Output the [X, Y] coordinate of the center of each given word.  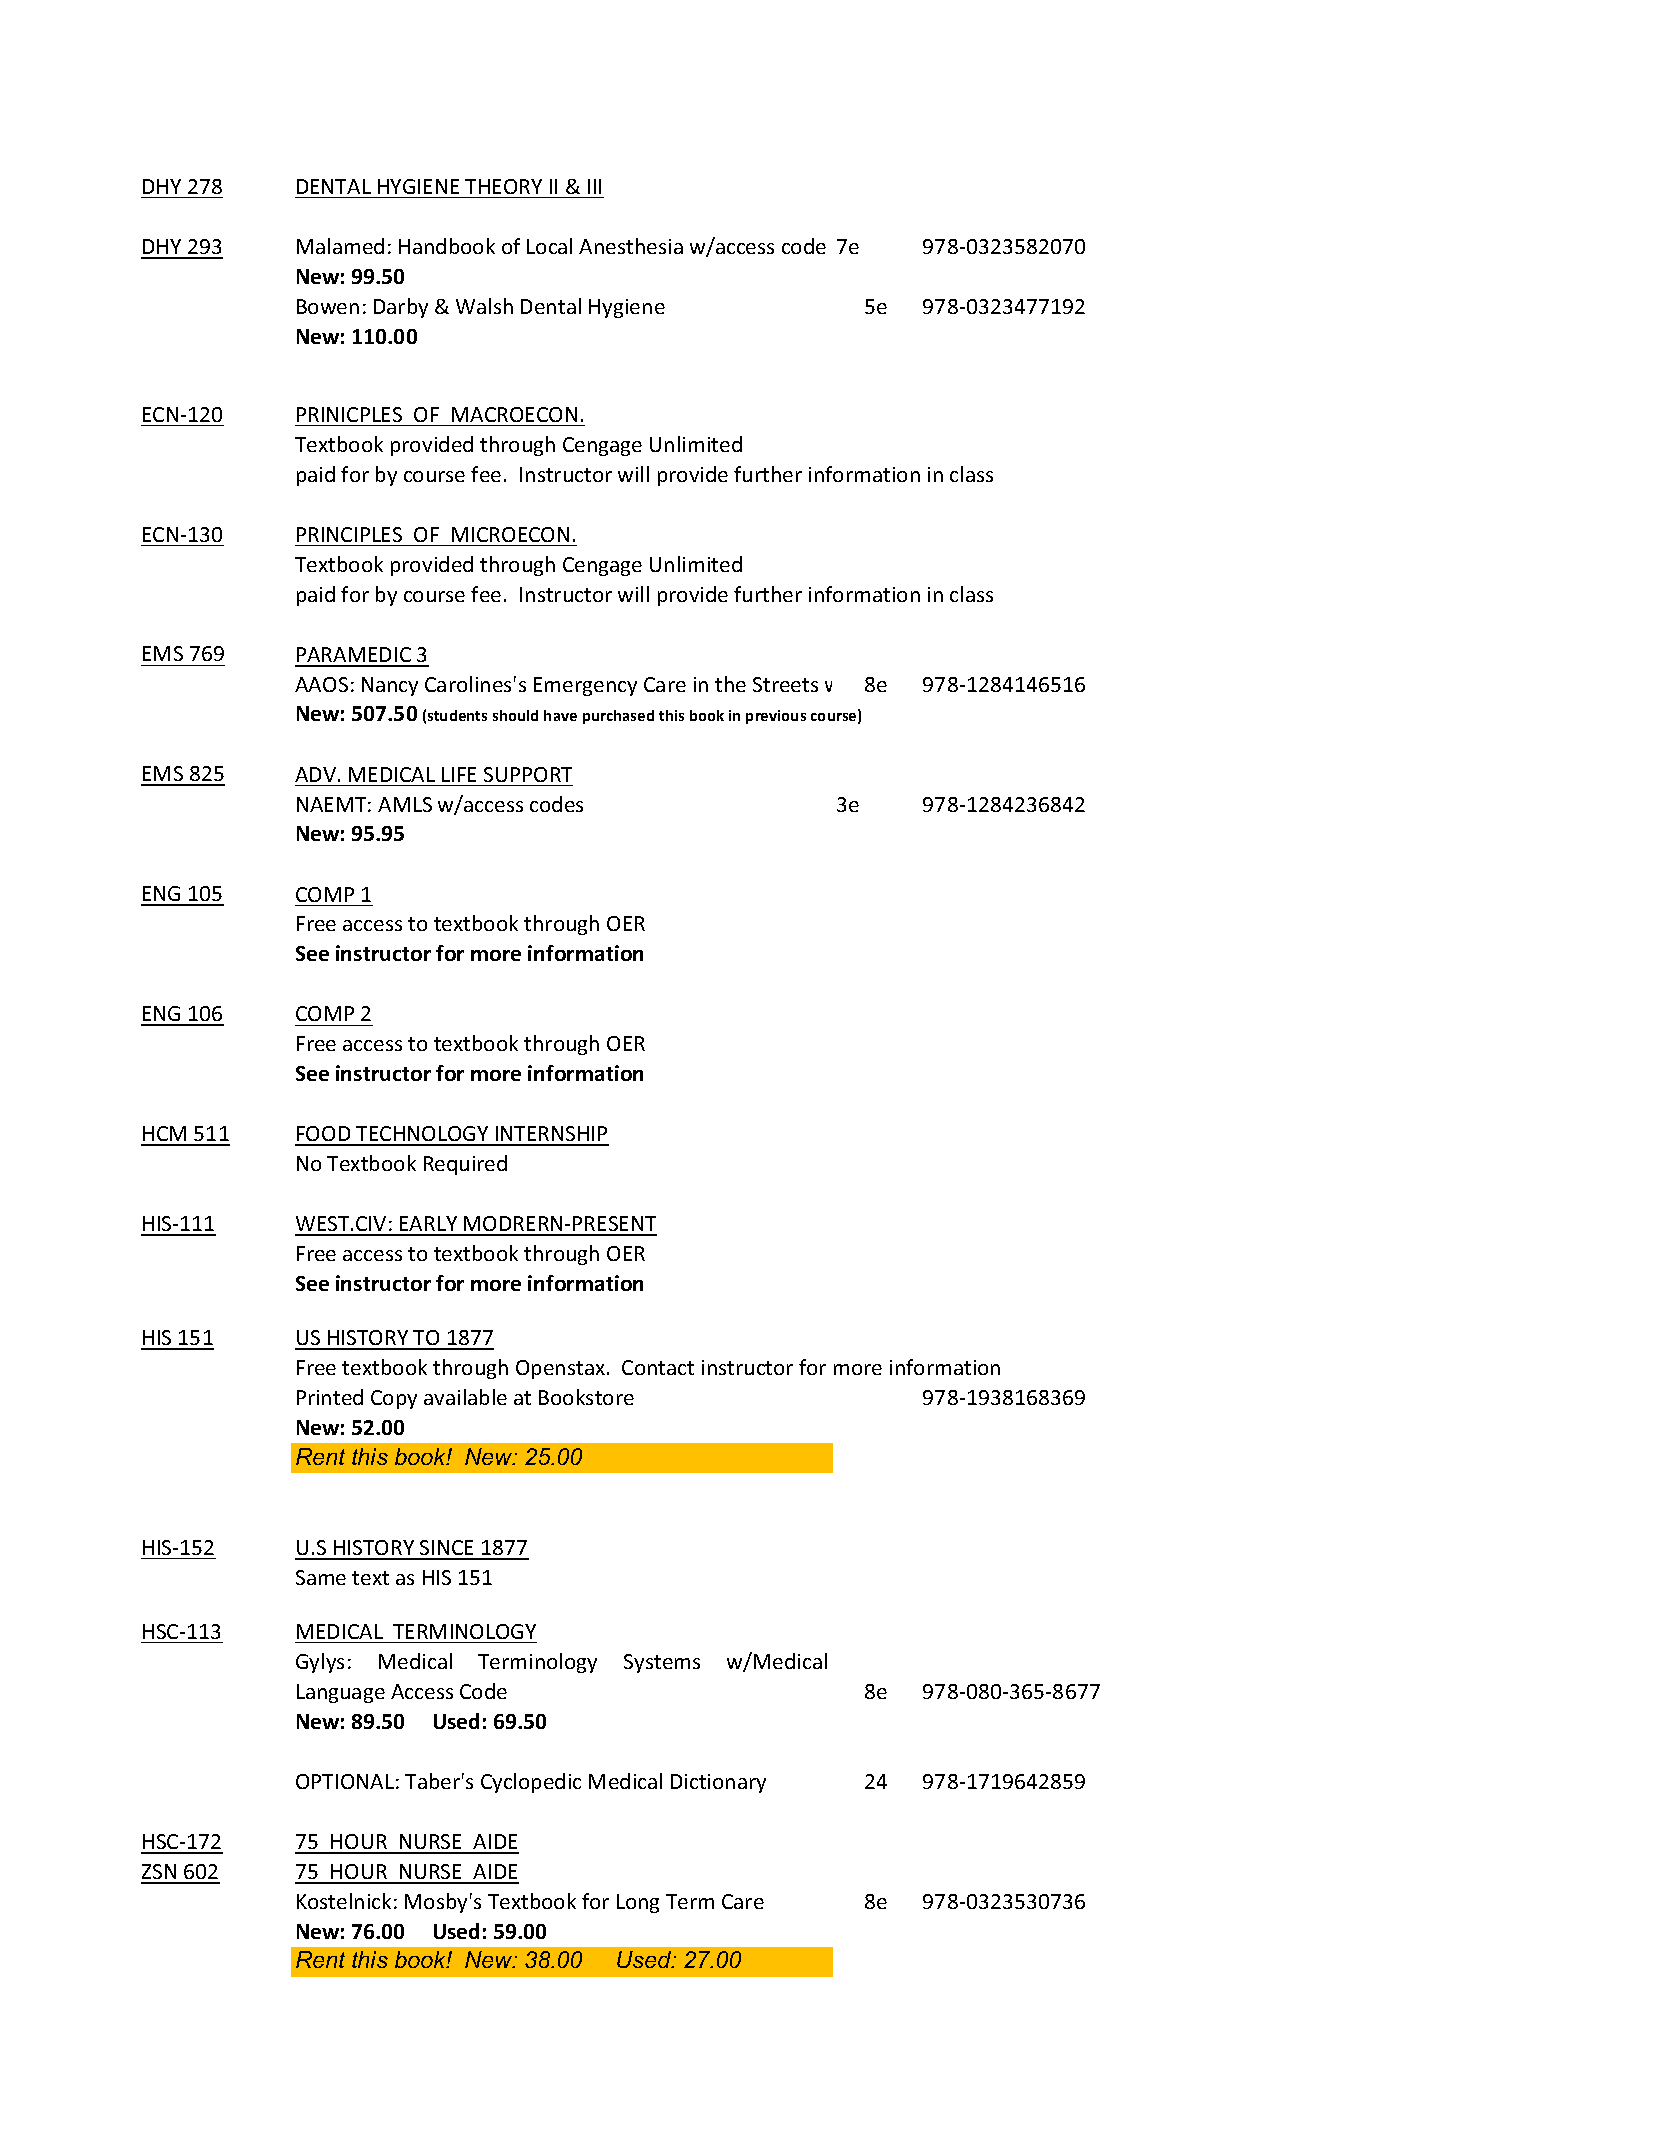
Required [465, 1165]
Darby [401, 308]
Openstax [562, 1369]
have [560, 715]
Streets [785, 684]
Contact [658, 1367]
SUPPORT [528, 774]
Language [341, 1693]
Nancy [390, 686]
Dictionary [718, 1783]
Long [638, 1903]
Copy [394, 1399]
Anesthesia [631, 246]
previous [776, 717]
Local [549, 246]
